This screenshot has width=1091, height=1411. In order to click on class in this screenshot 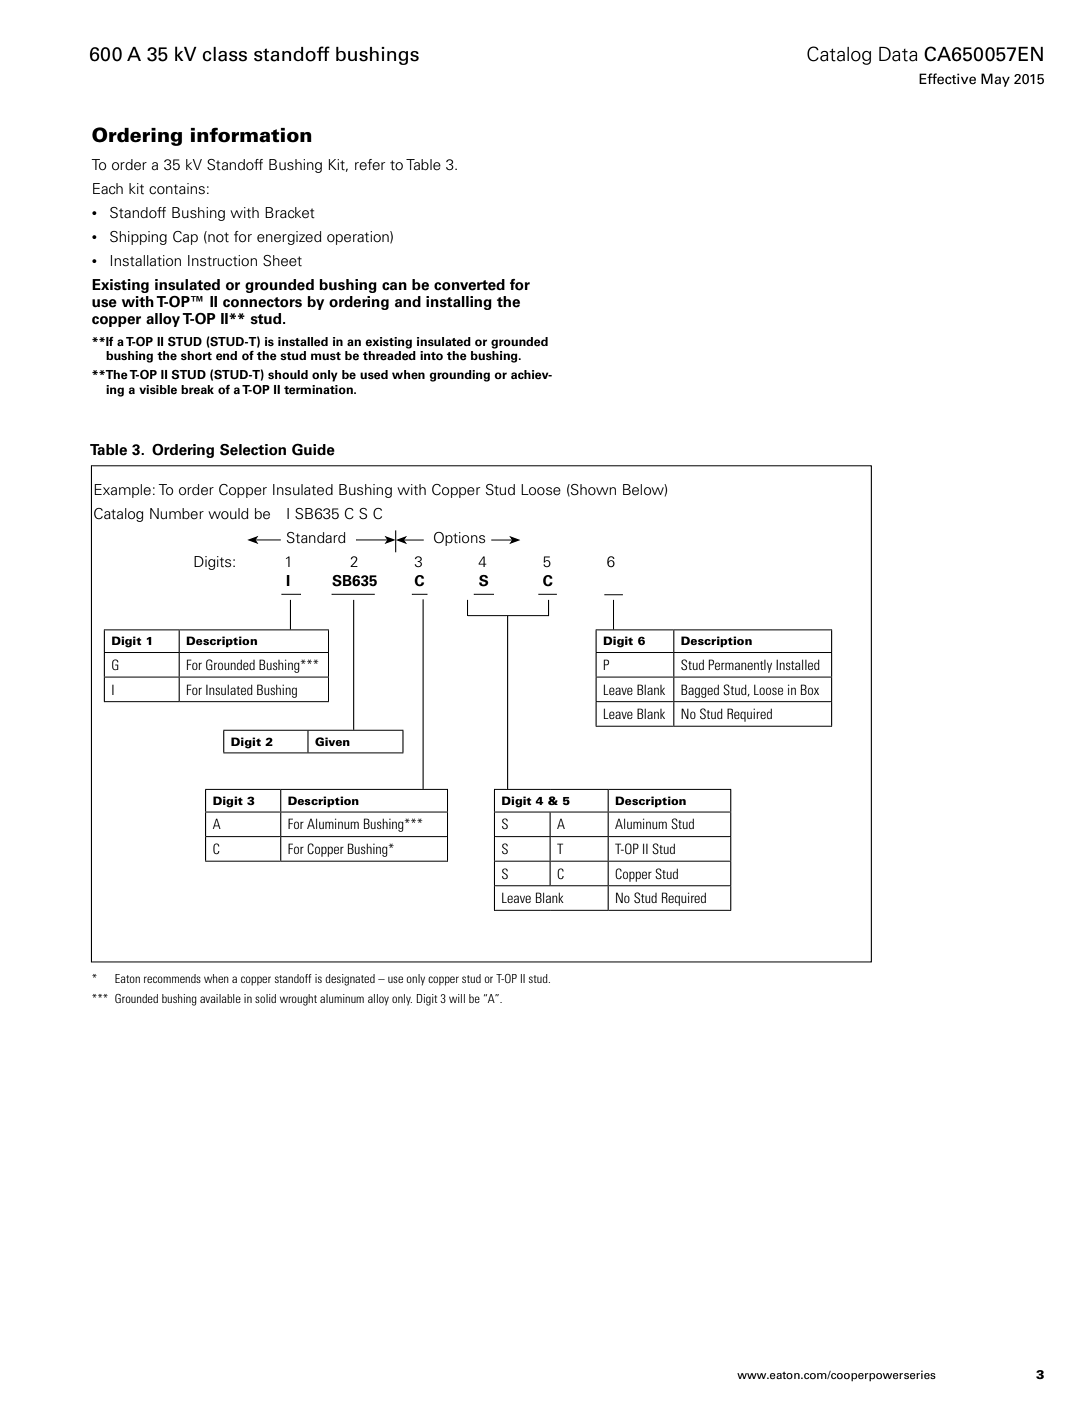, I will do `click(224, 54)`.
